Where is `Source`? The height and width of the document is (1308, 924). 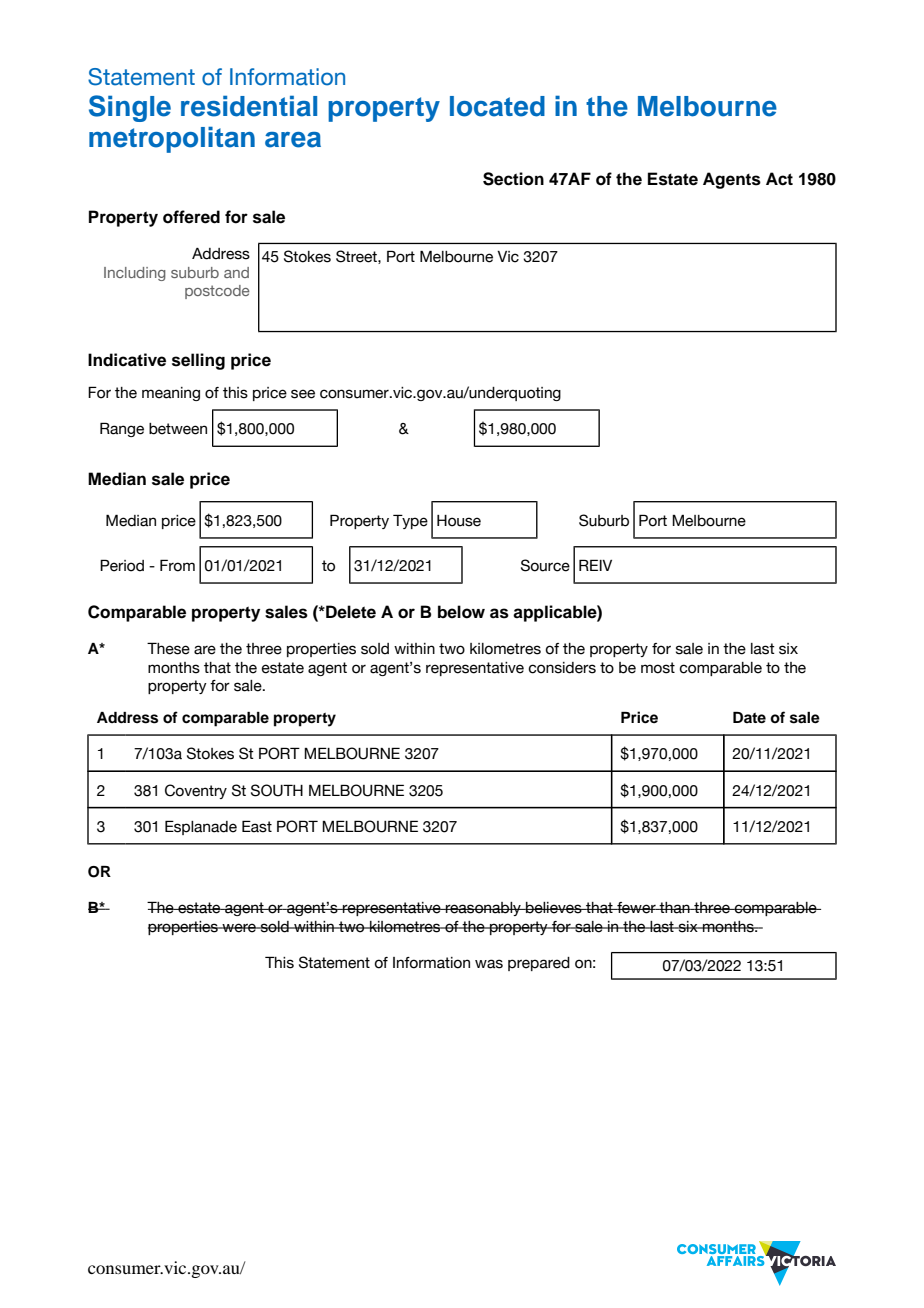 Source is located at coordinates (545, 565).
